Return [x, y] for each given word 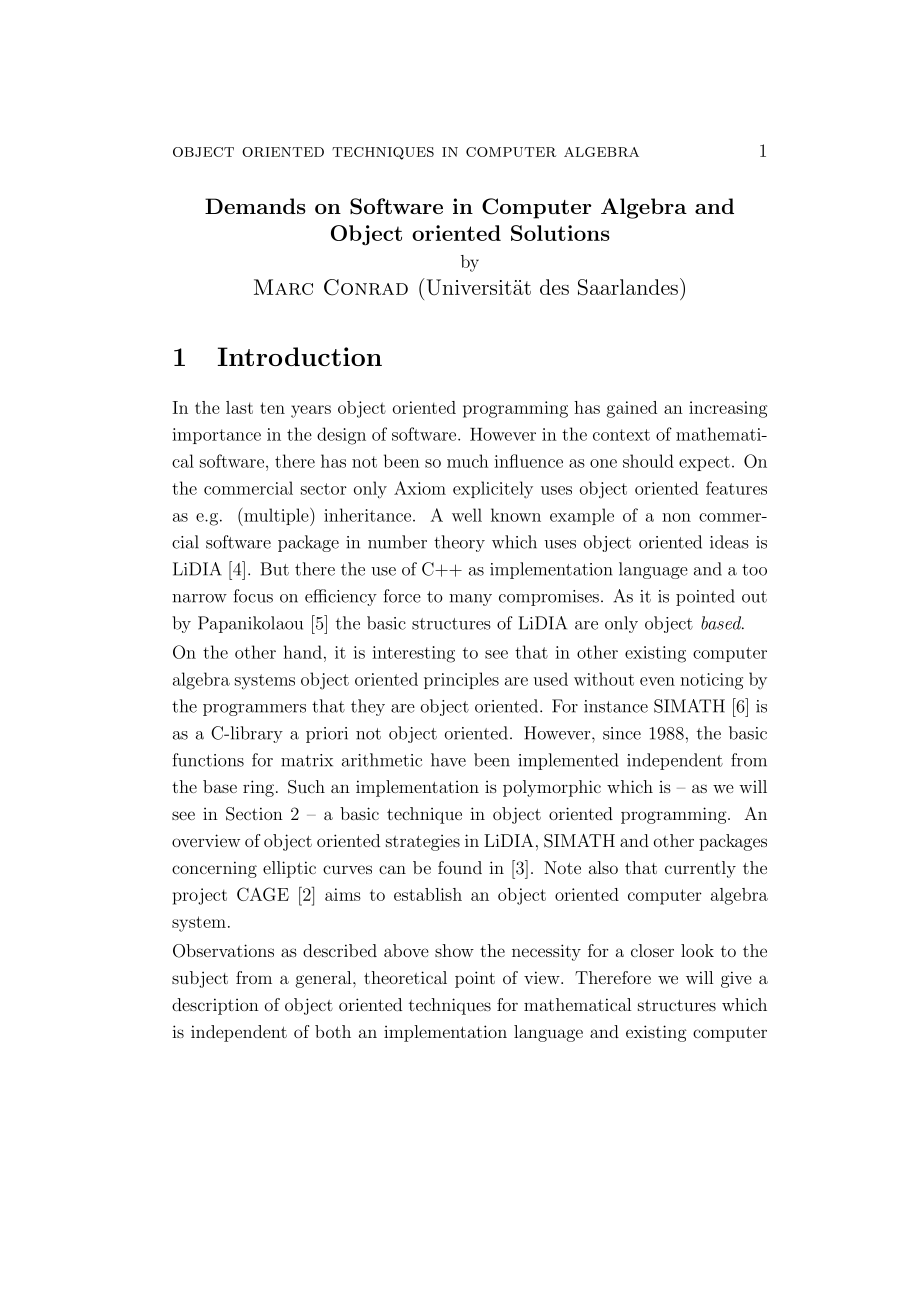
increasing [728, 409]
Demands [255, 206]
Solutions [560, 233]
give [736, 979]
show [454, 950]
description [215, 1006]
